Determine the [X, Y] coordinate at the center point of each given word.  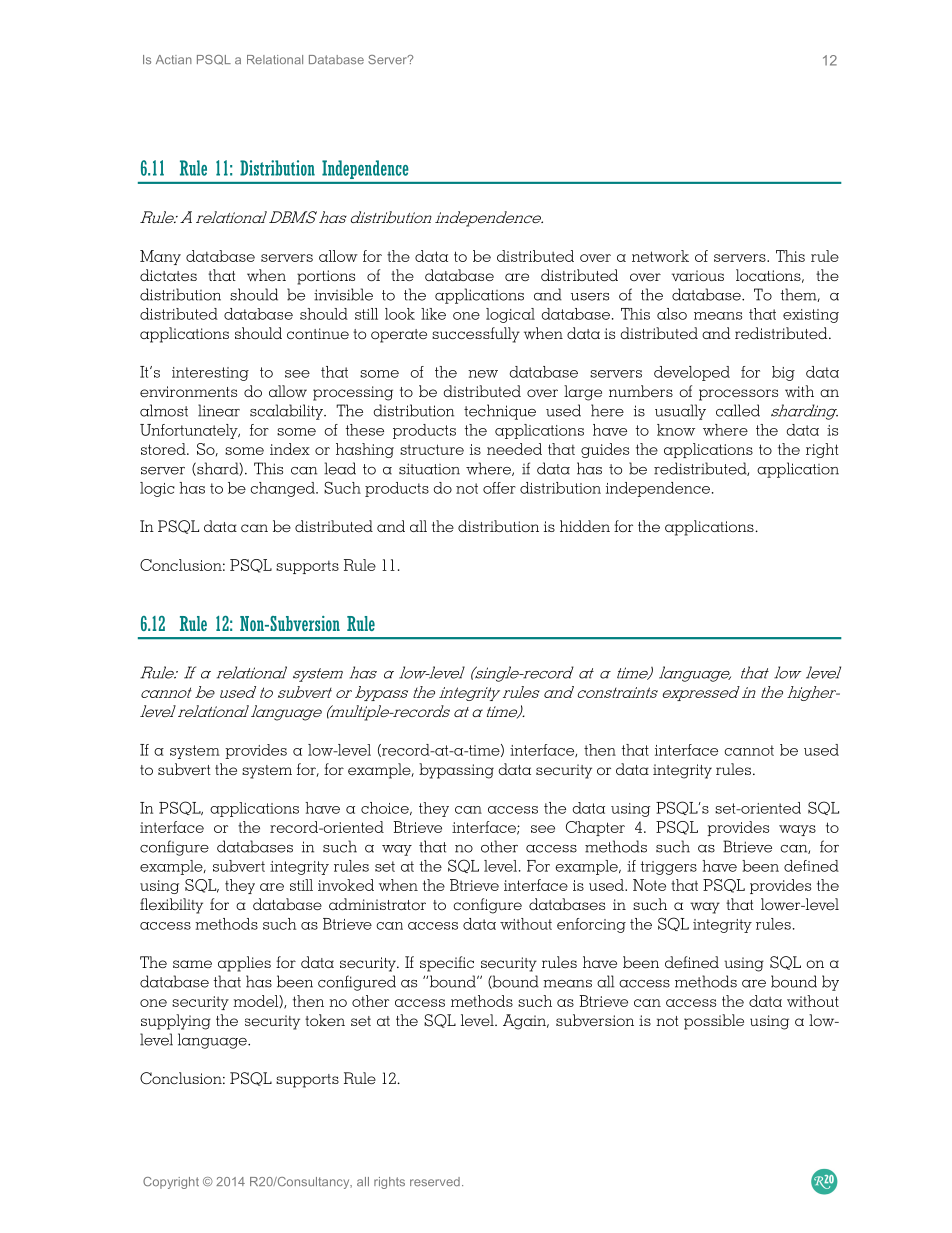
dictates [168, 275]
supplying [176, 1022]
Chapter [595, 828]
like [433, 314]
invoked [346, 885]
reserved [435, 1181]
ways [797, 830]
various [698, 275]
